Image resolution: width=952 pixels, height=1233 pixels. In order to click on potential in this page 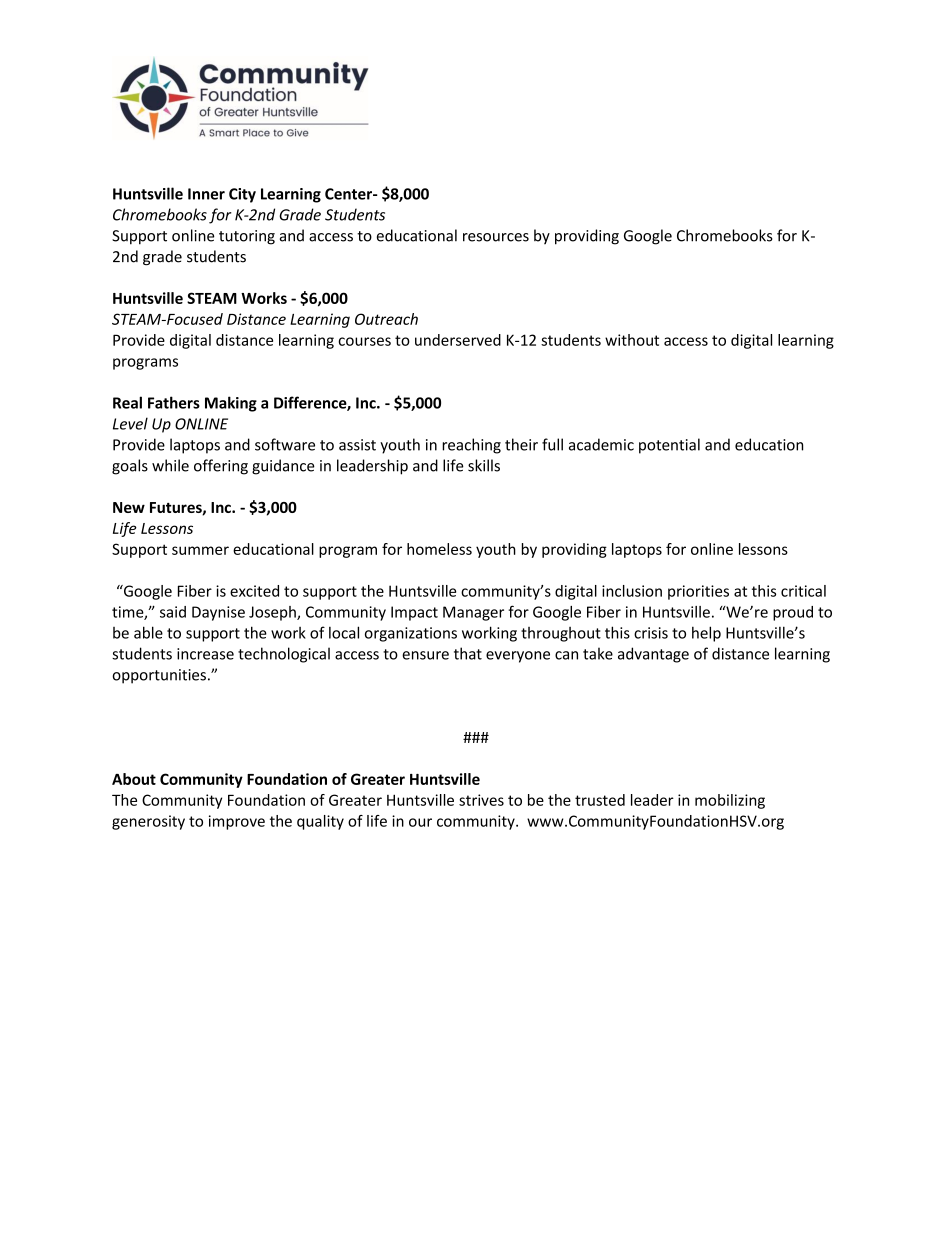, I will do `click(669, 446)`.
